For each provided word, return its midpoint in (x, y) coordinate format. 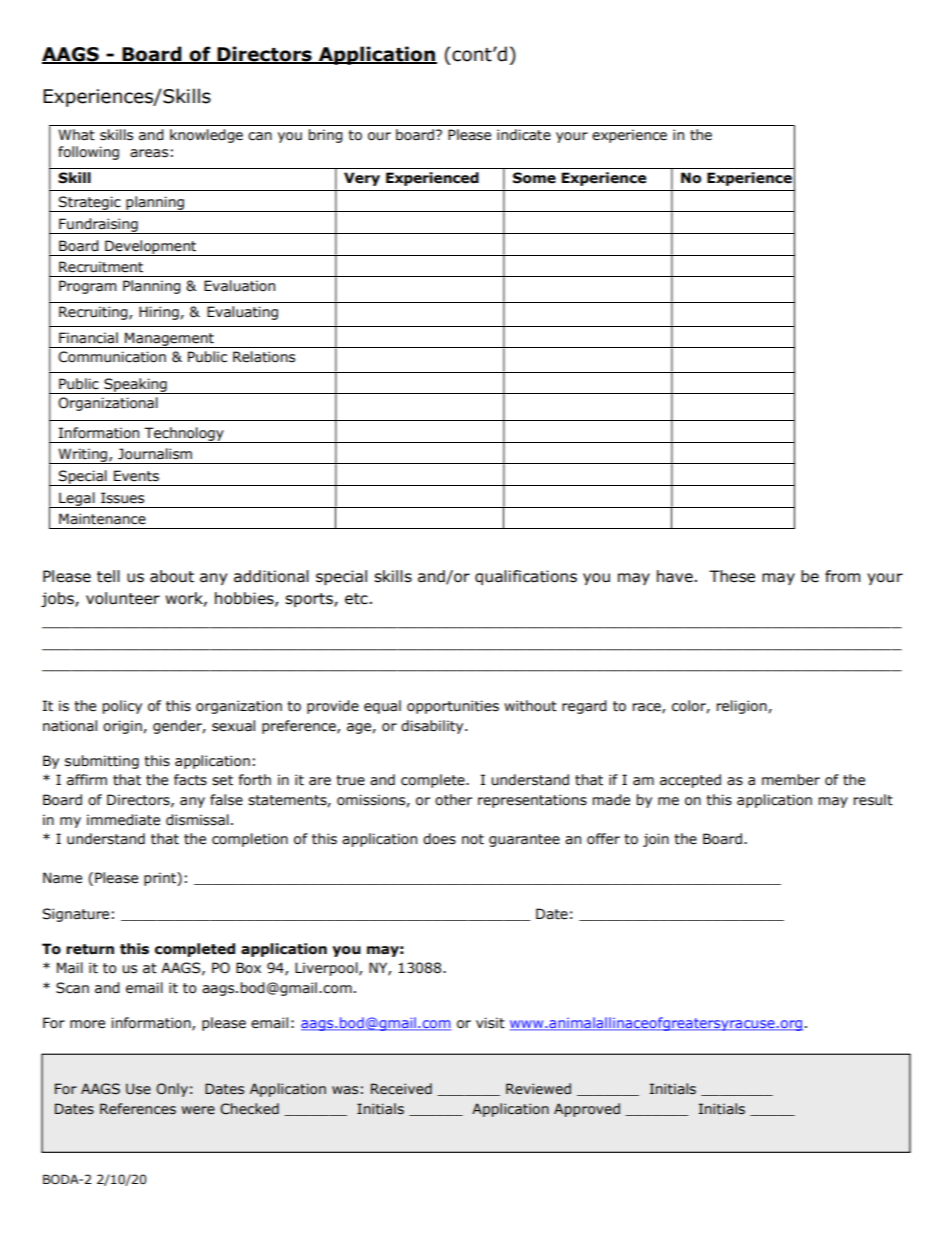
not (473, 839)
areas (149, 153)
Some (534, 178)
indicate (524, 135)
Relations (264, 357)
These (732, 576)
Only (172, 1090)
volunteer (123, 598)
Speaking (135, 386)
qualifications (526, 577)
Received (401, 1089)
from (842, 576)
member (791, 780)
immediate (123, 820)
